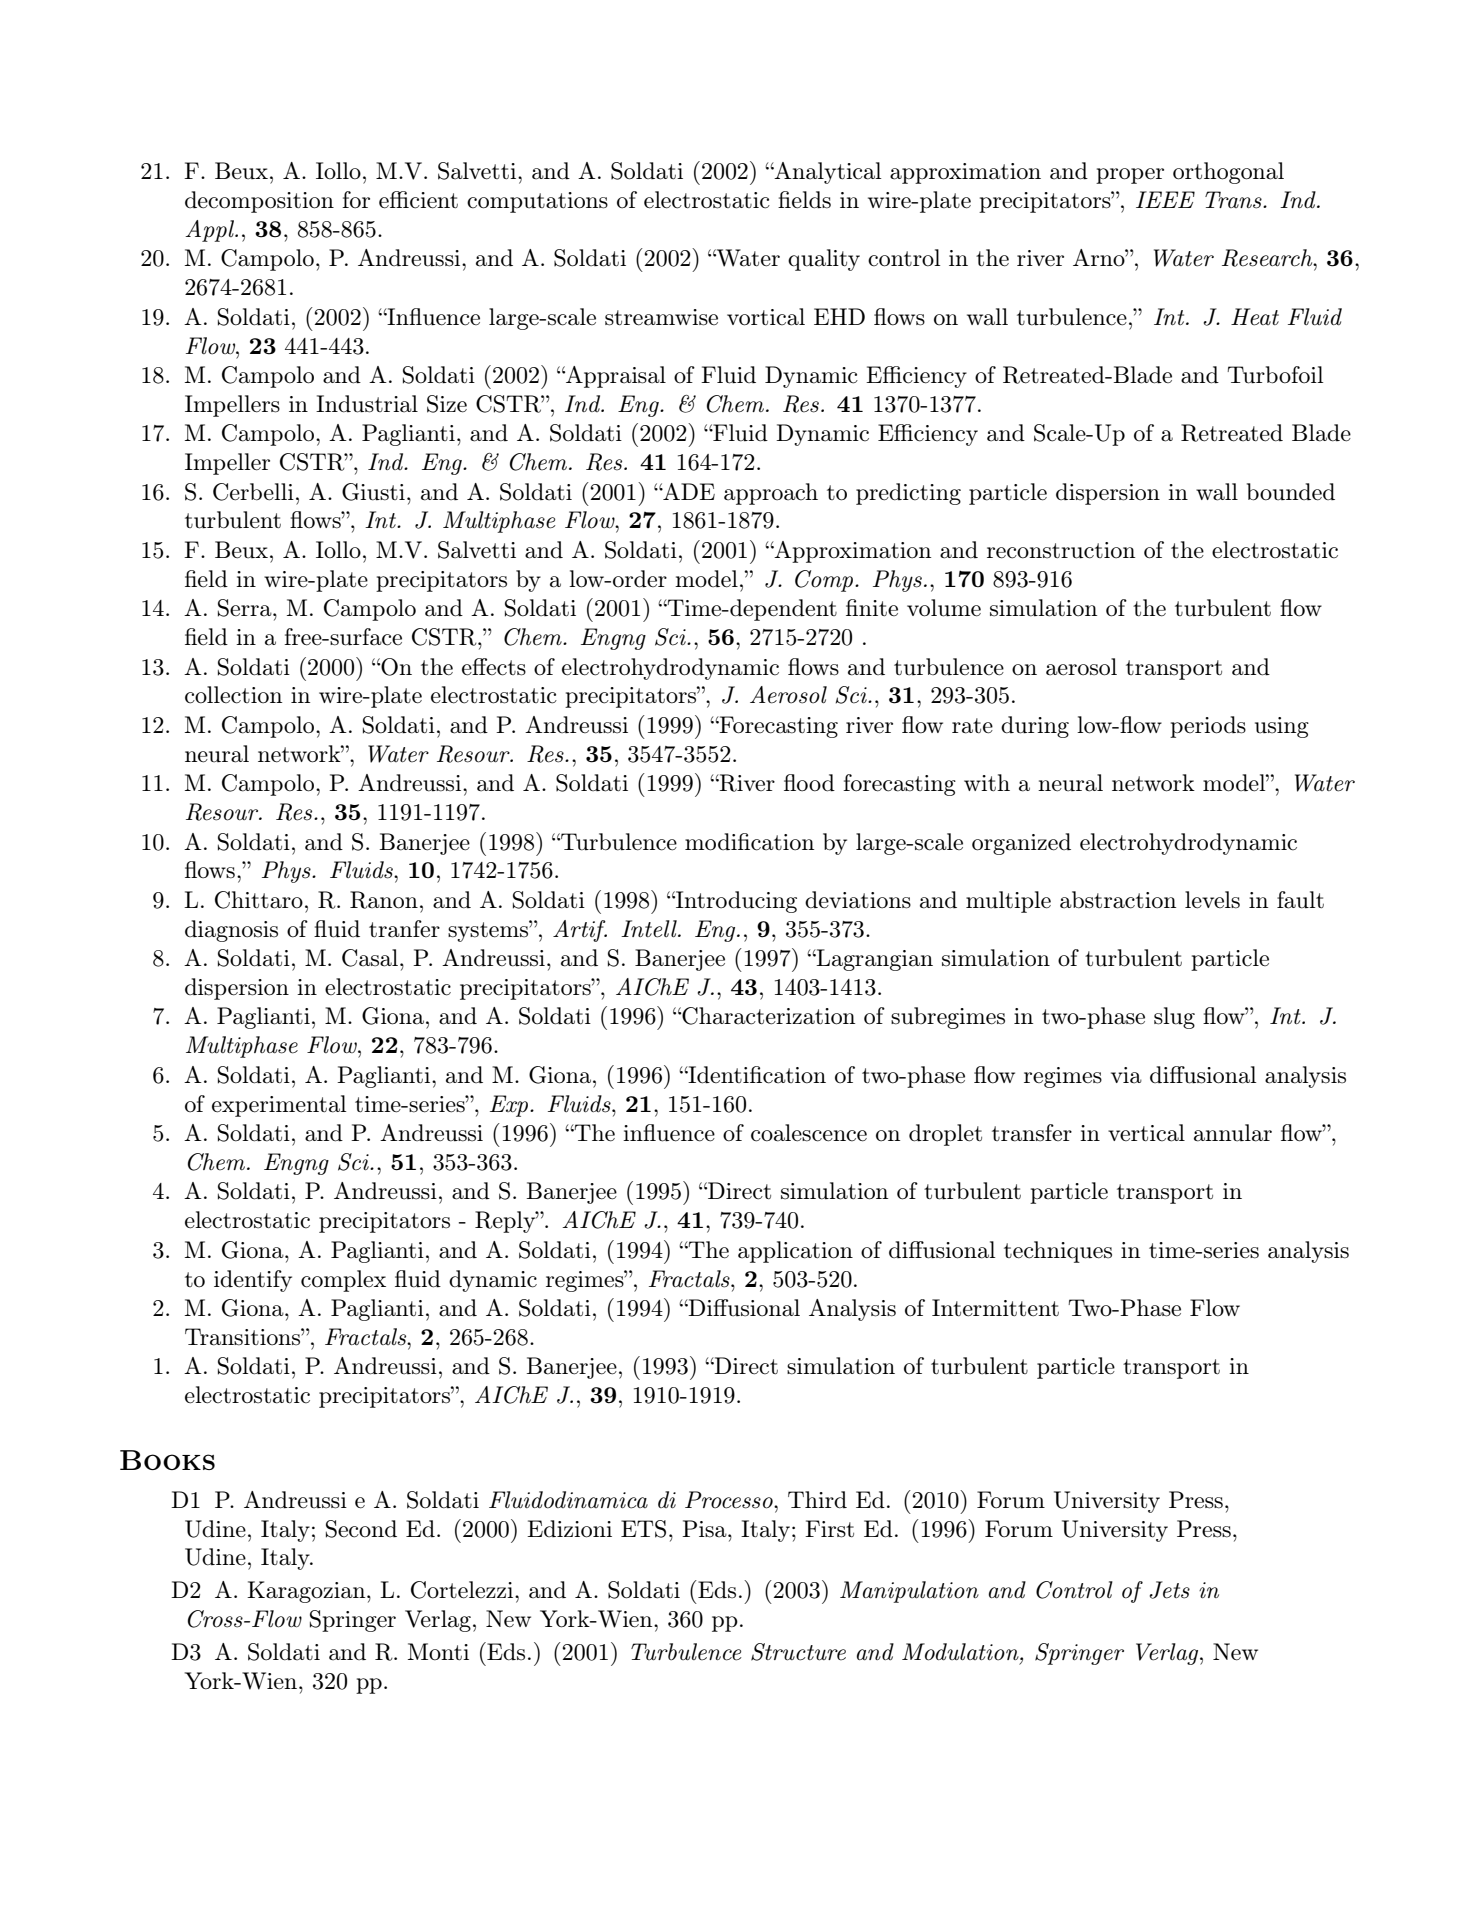 The height and width of the image is (1907, 1473). I want to click on efficient, so click(418, 200).
